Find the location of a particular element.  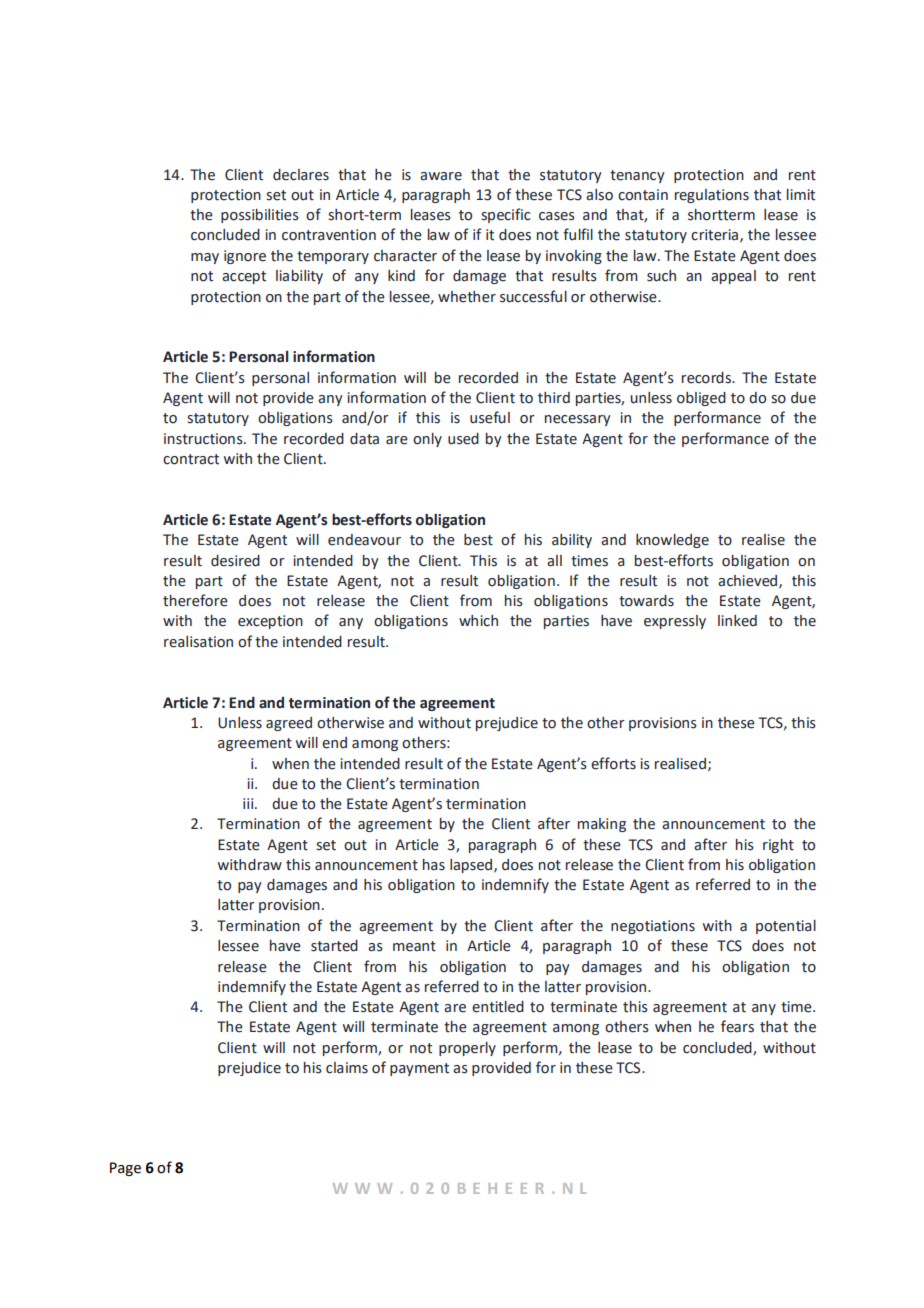

possibilities is located at coordinates (260, 216).
